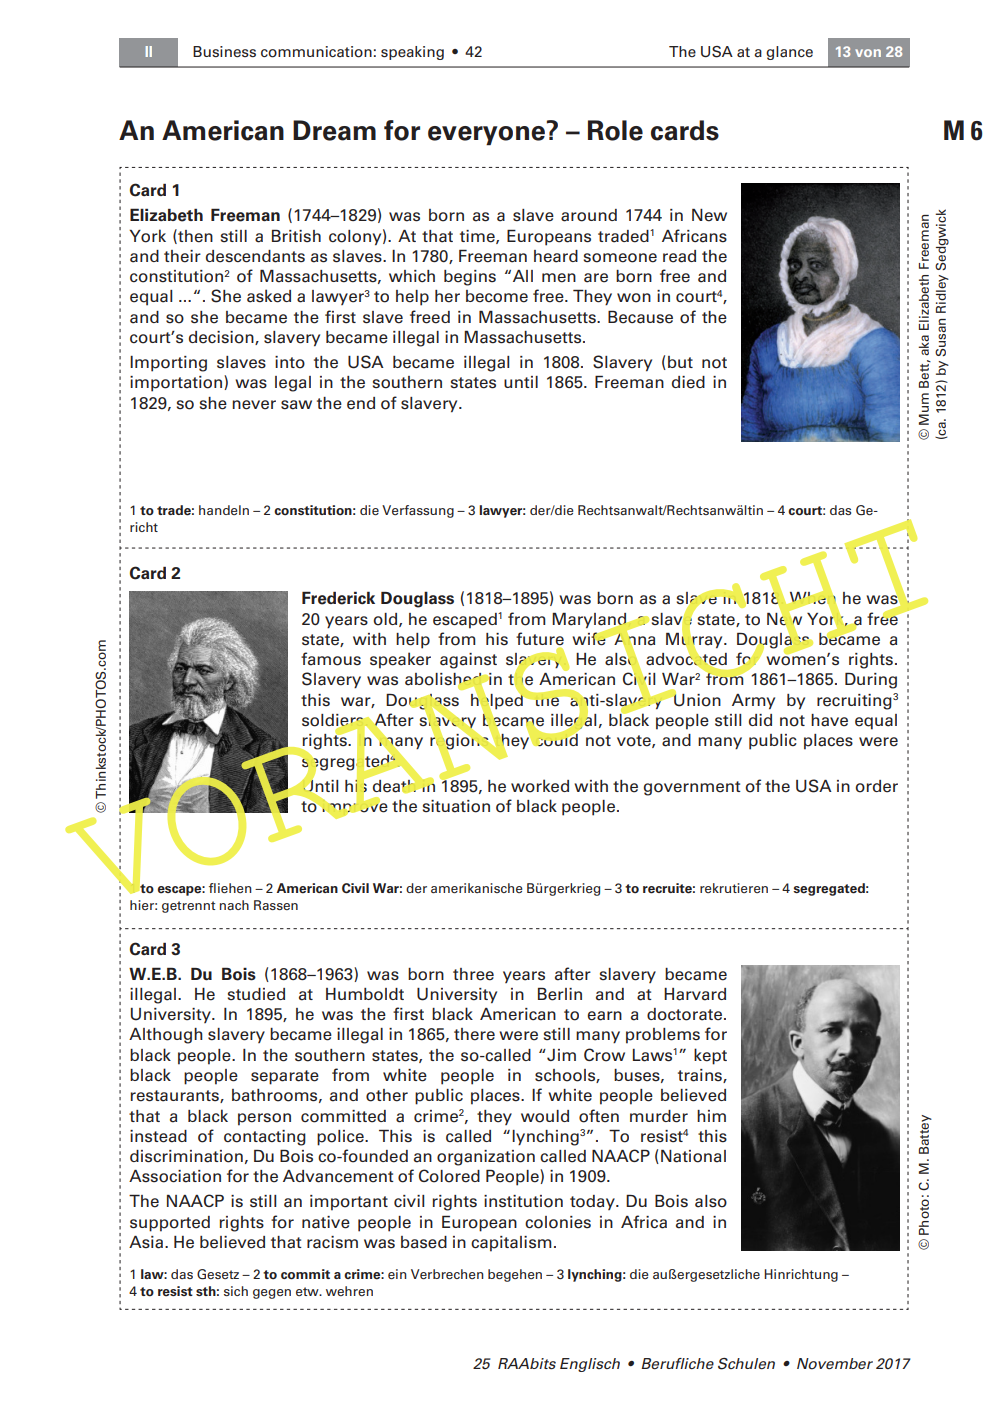  I want to click on against, so click(468, 661).
